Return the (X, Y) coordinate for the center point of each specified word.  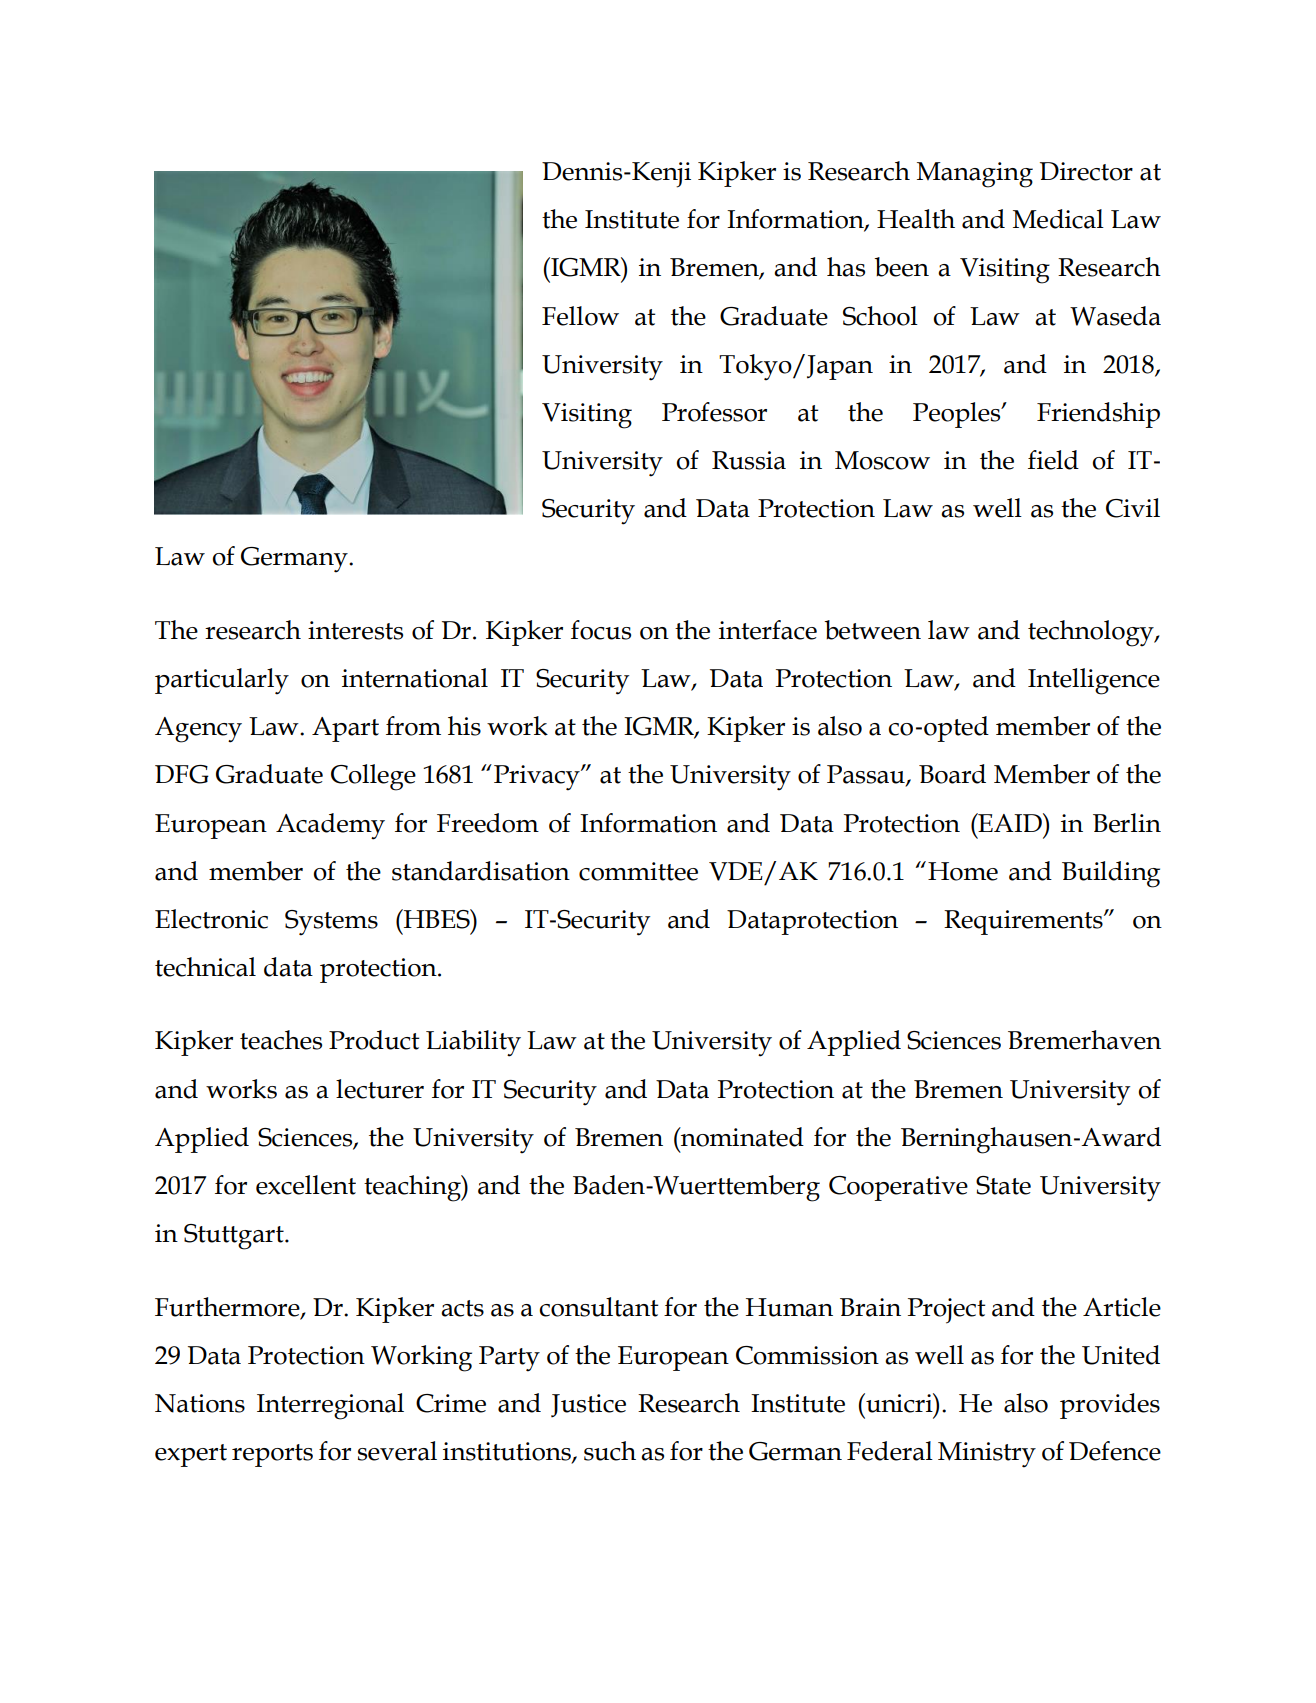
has (846, 267)
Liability (473, 1043)
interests (355, 630)
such (610, 1451)
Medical (1058, 219)
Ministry (987, 1455)
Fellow (580, 316)
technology (1092, 633)
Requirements (1024, 922)
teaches (281, 1040)
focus (601, 630)
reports (272, 1455)
